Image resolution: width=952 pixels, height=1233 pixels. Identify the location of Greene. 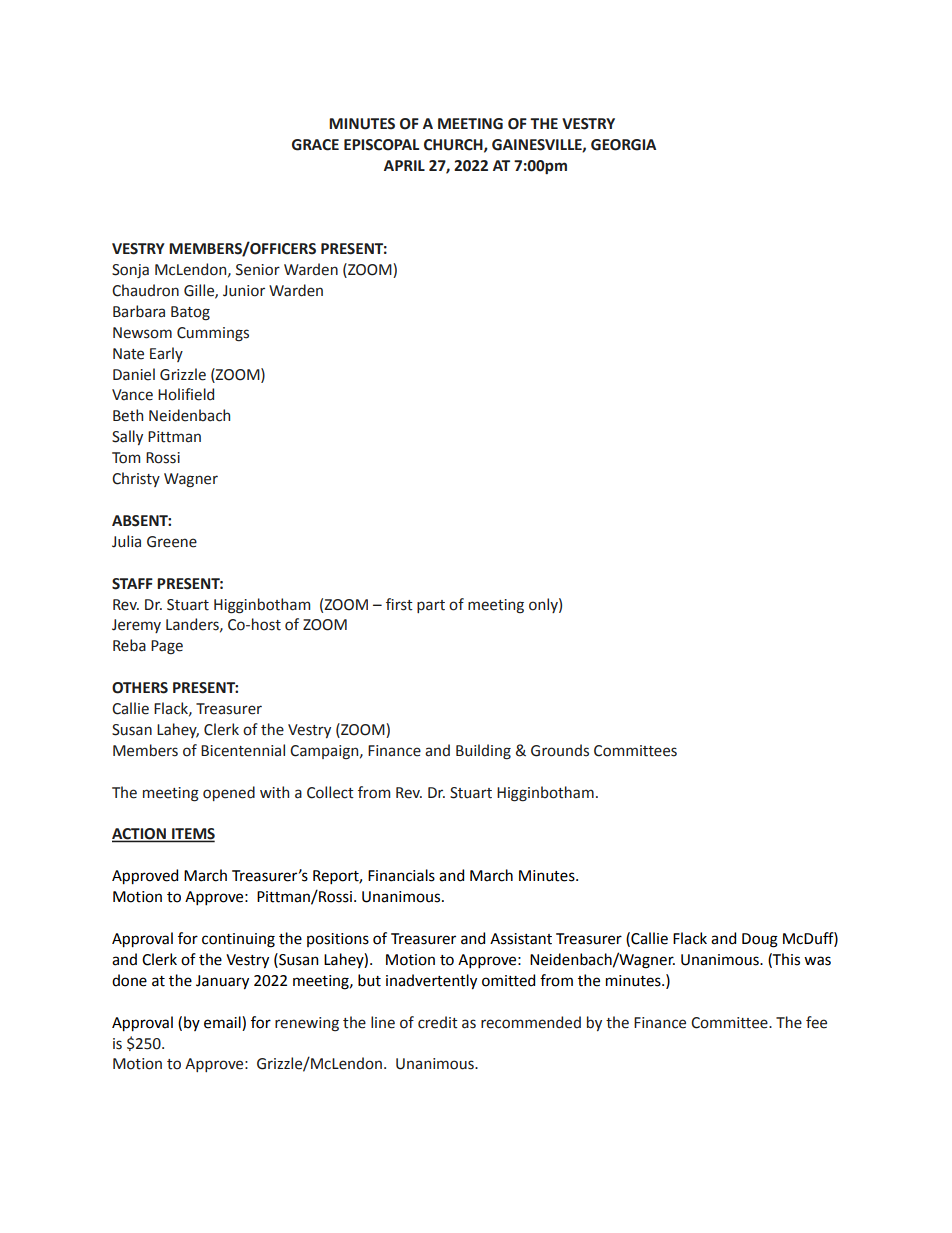
(172, 542).
